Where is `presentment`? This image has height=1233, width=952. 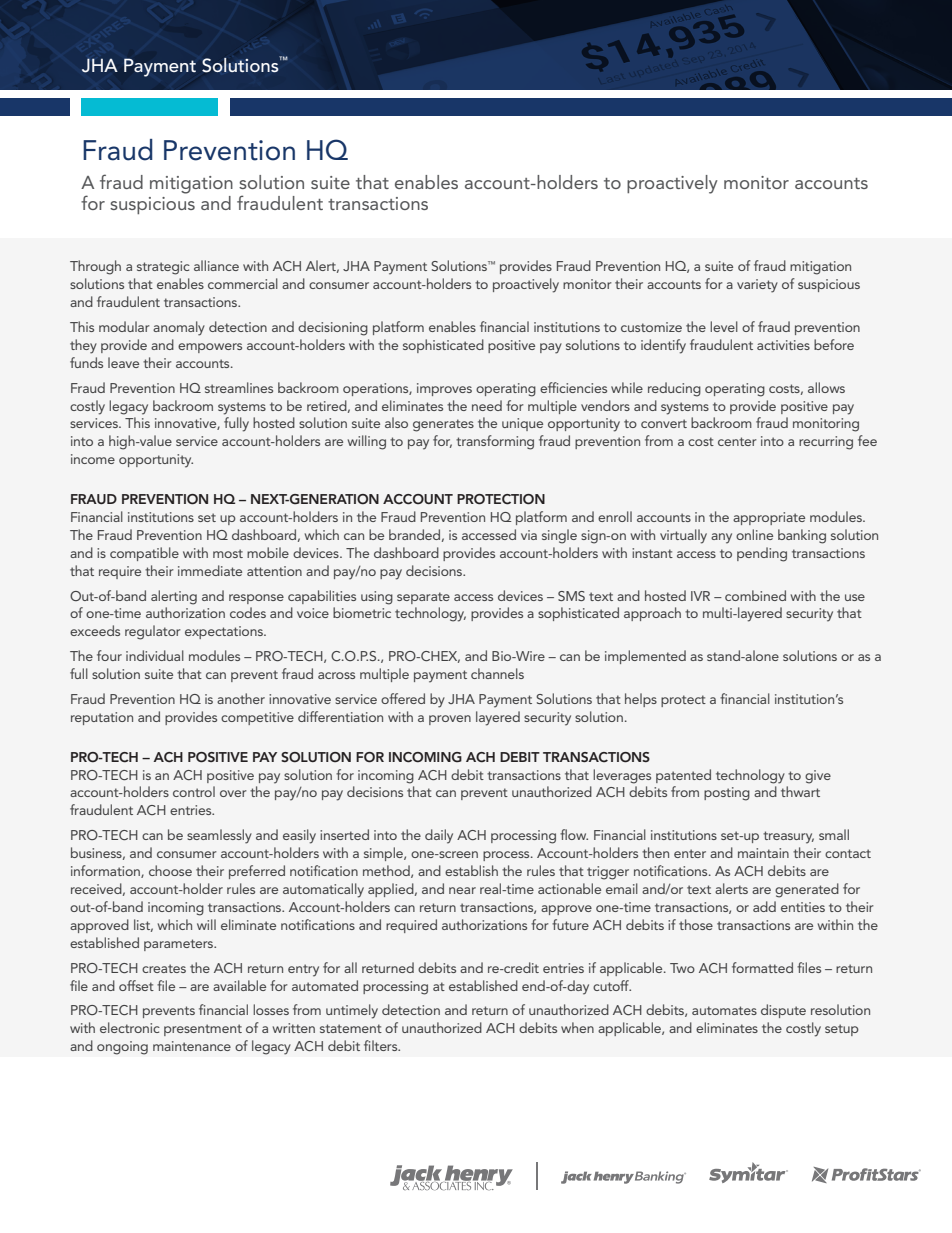 presentment is located at coordinates (203, 1030).
